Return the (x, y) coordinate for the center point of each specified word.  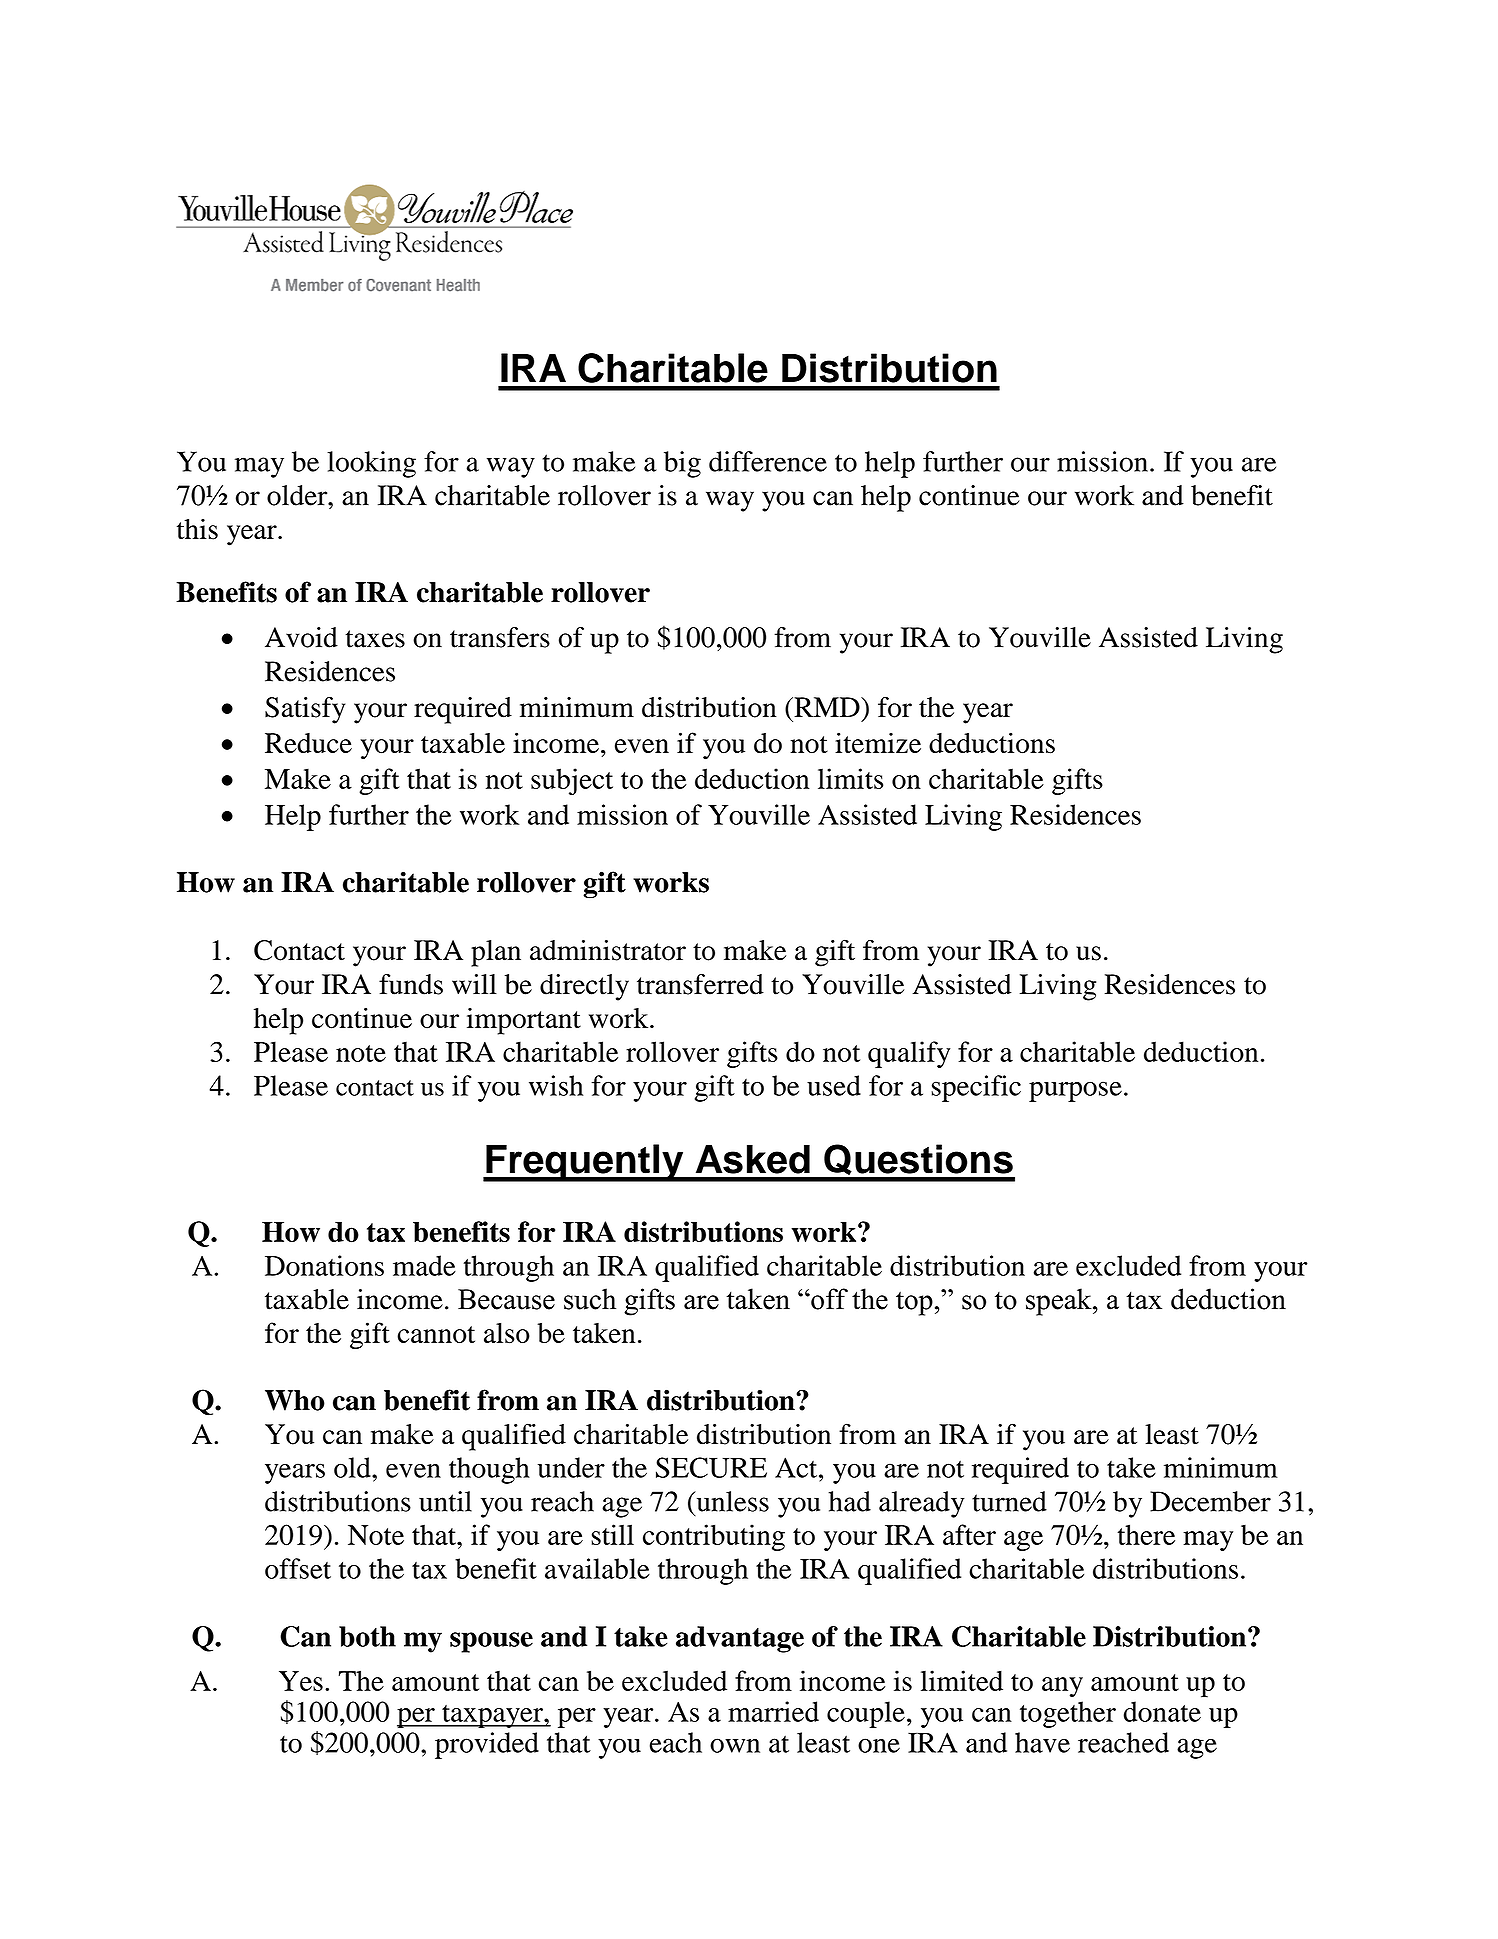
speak (1060, 1302)
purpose (1075, 1092)
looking (371, 464)
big (682, 464)
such (590, 1299)
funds (411, 984)
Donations (324, 1265)
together (1068, 1714)
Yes (301, 1681)
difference (768, 461)
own (735, 1745)
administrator (608, 950)
